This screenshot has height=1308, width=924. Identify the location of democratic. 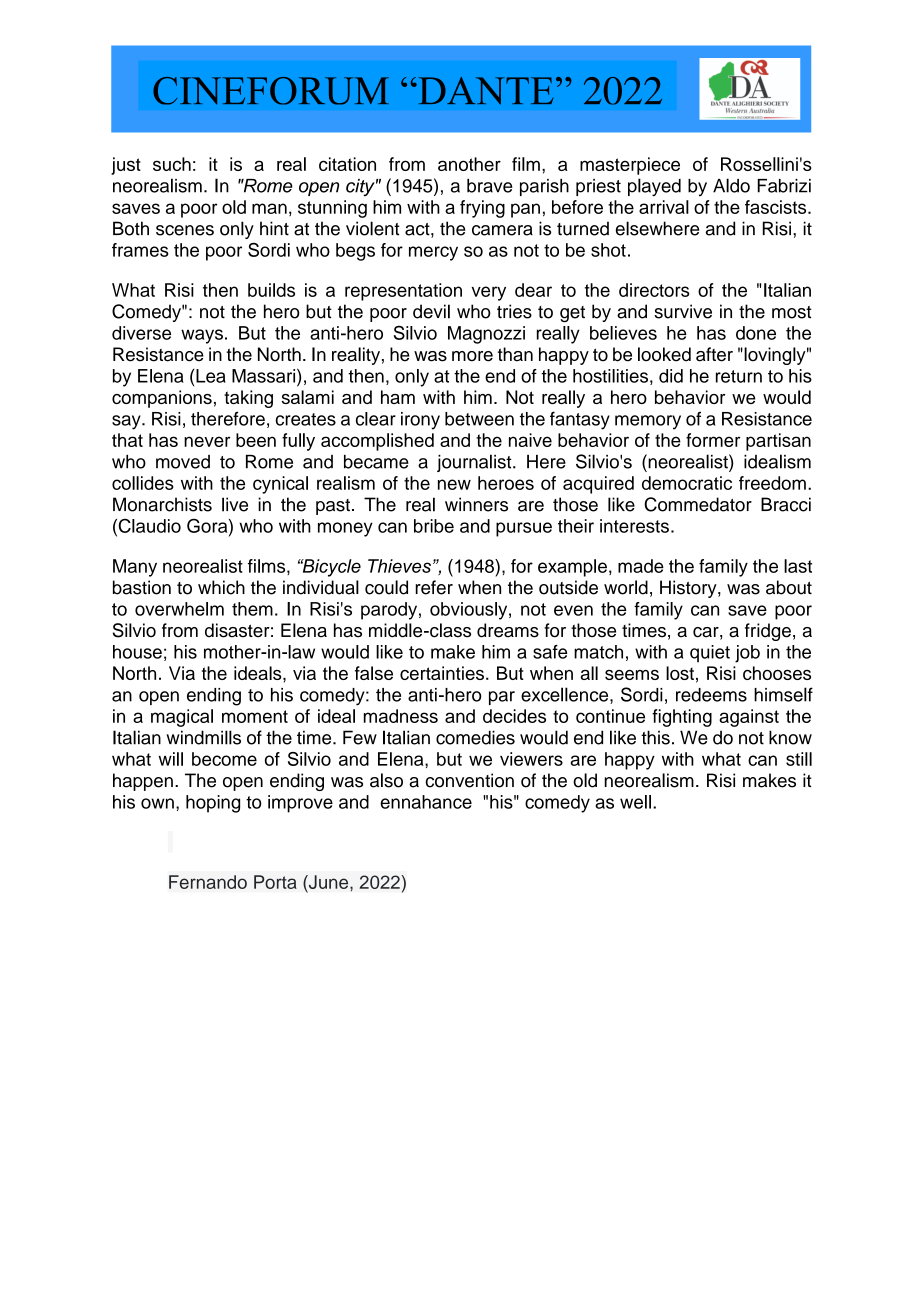
(687, 483).
